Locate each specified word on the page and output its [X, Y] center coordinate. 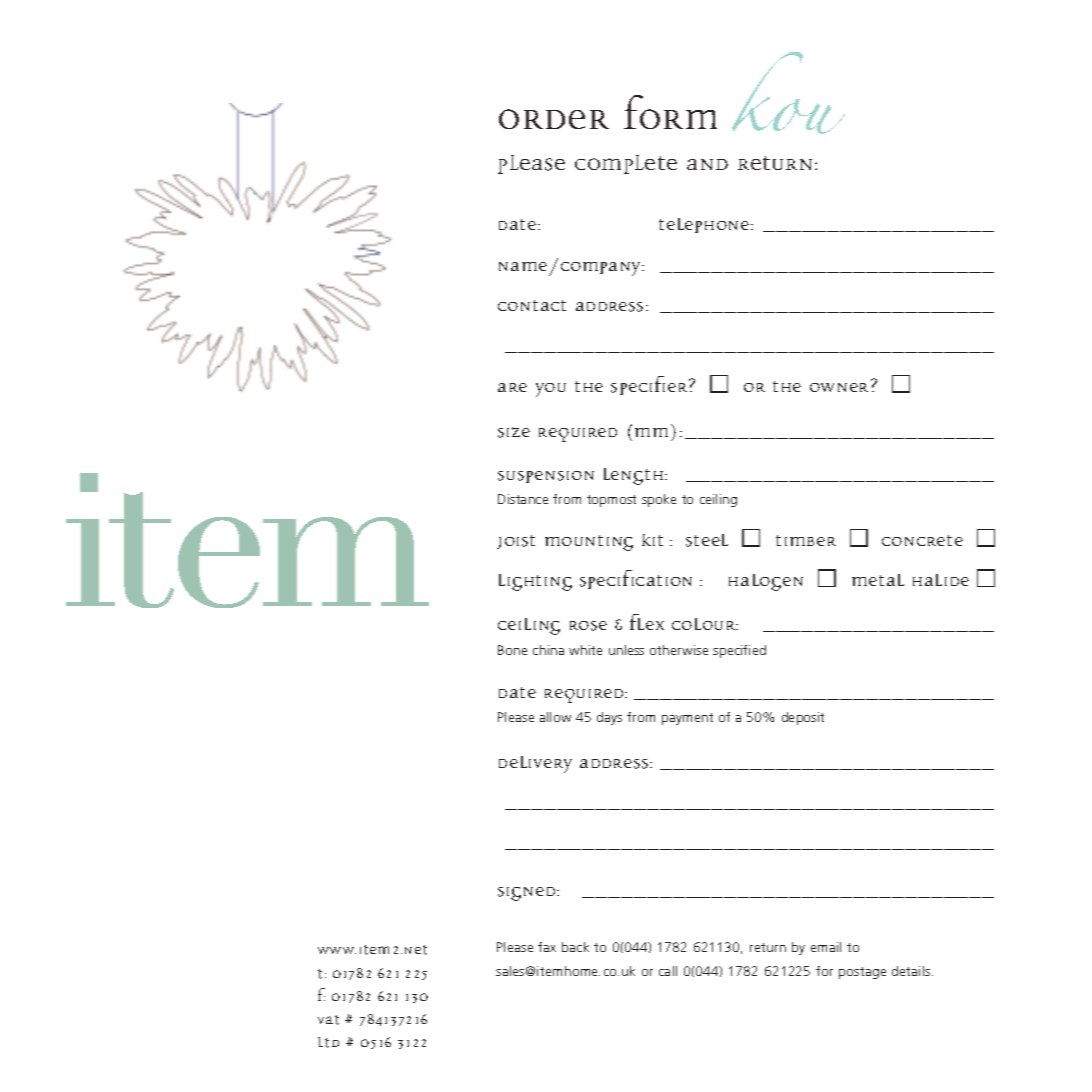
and [707, 164]
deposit [803, 718]
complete [626, 164]
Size [514, 432]
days [609, 718]
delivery [535, 764]
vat [328, 1020]
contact [532, 305]
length [635, 476]
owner [839, 387]
